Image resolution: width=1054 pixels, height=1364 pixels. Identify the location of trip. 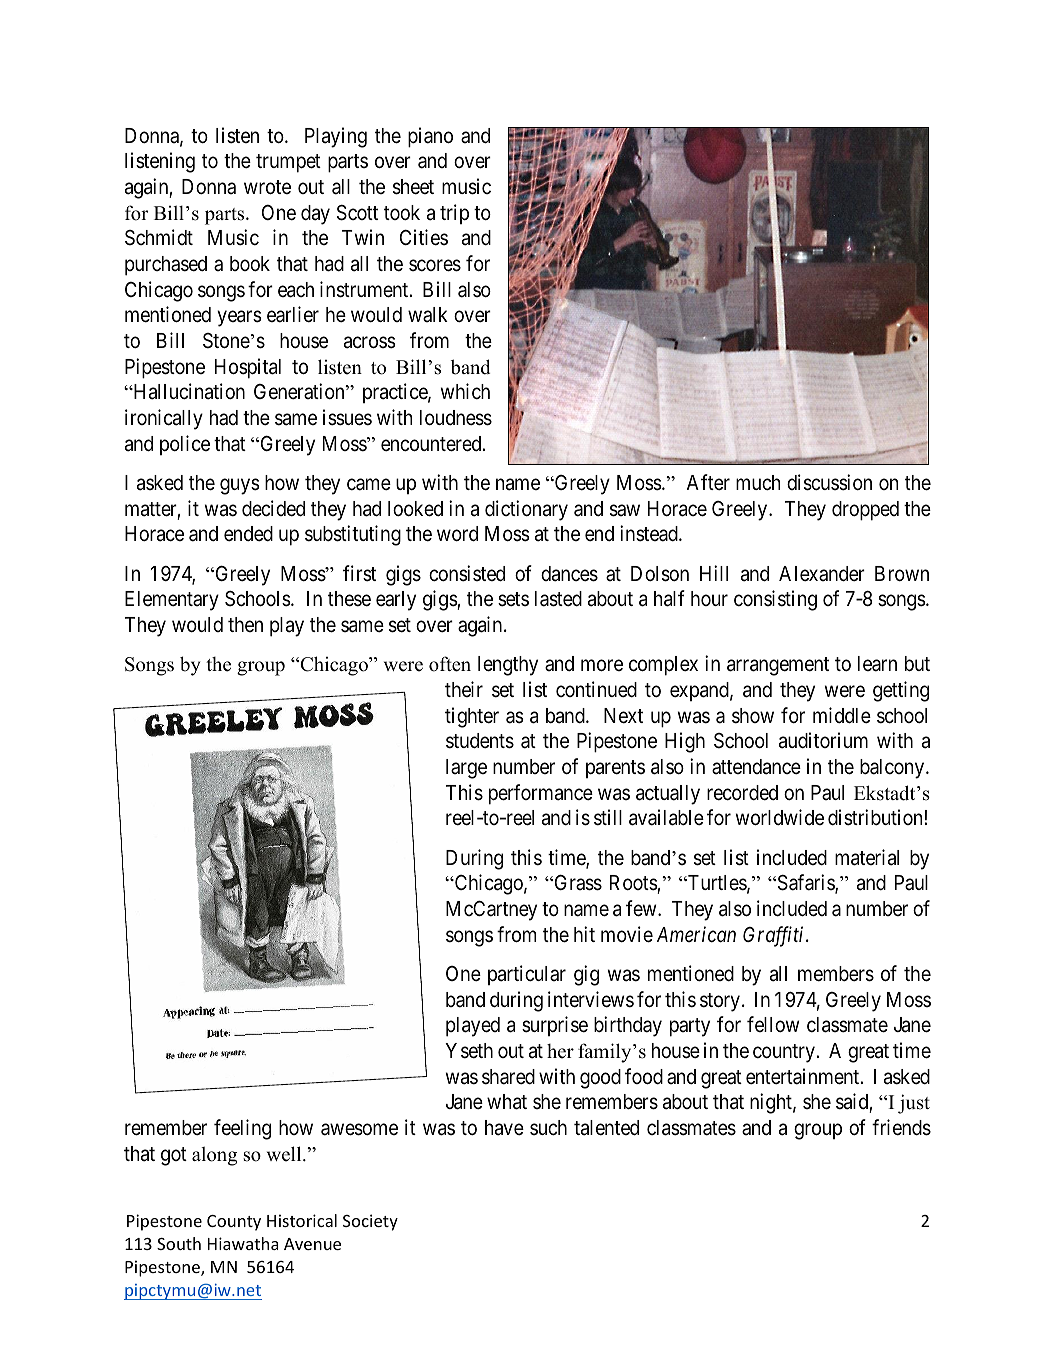
(454, 214).
